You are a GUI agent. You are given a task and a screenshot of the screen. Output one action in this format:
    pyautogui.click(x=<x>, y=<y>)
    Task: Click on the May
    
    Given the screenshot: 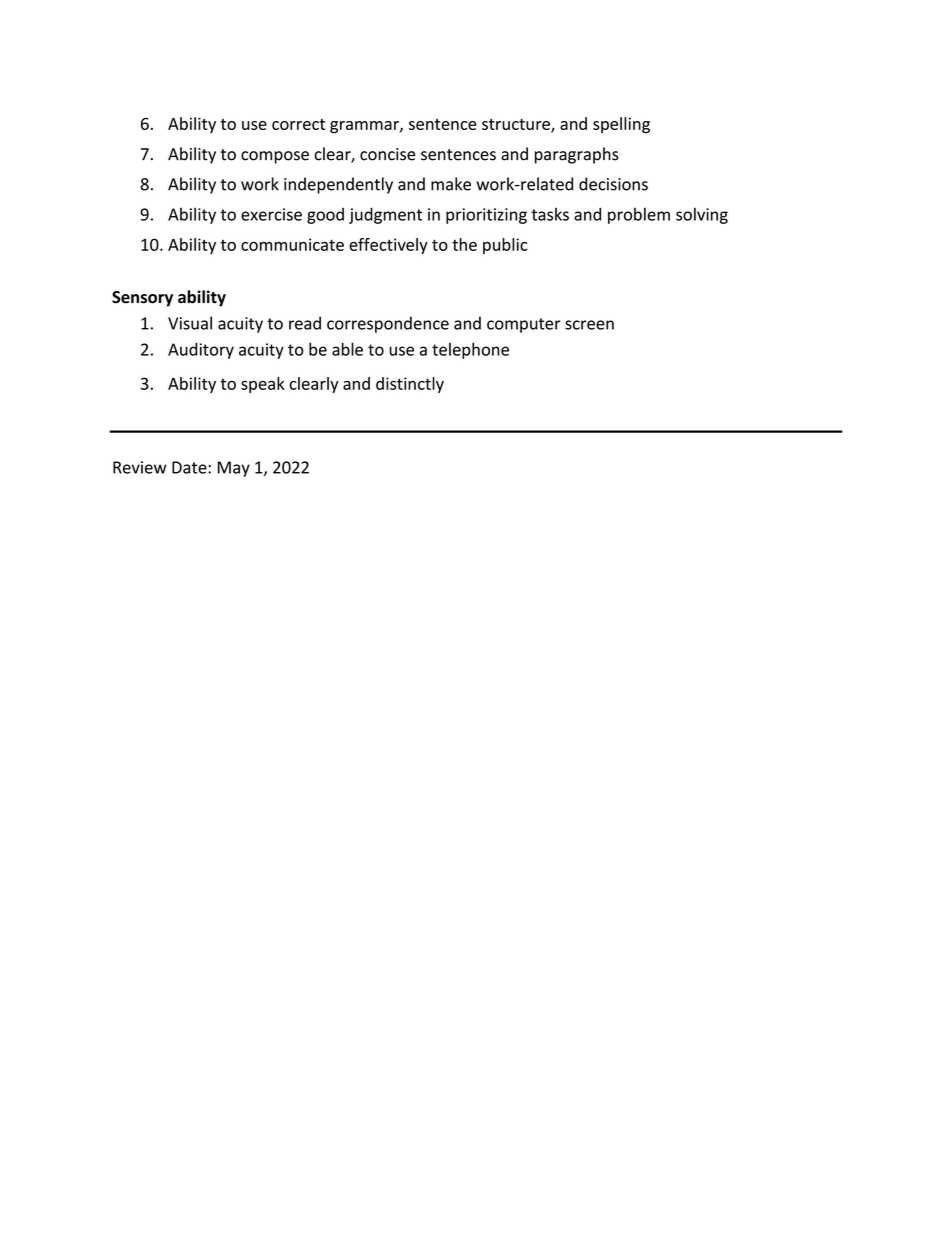 What is the action you would take?
    pyautogui.click(x=234, y=469)
